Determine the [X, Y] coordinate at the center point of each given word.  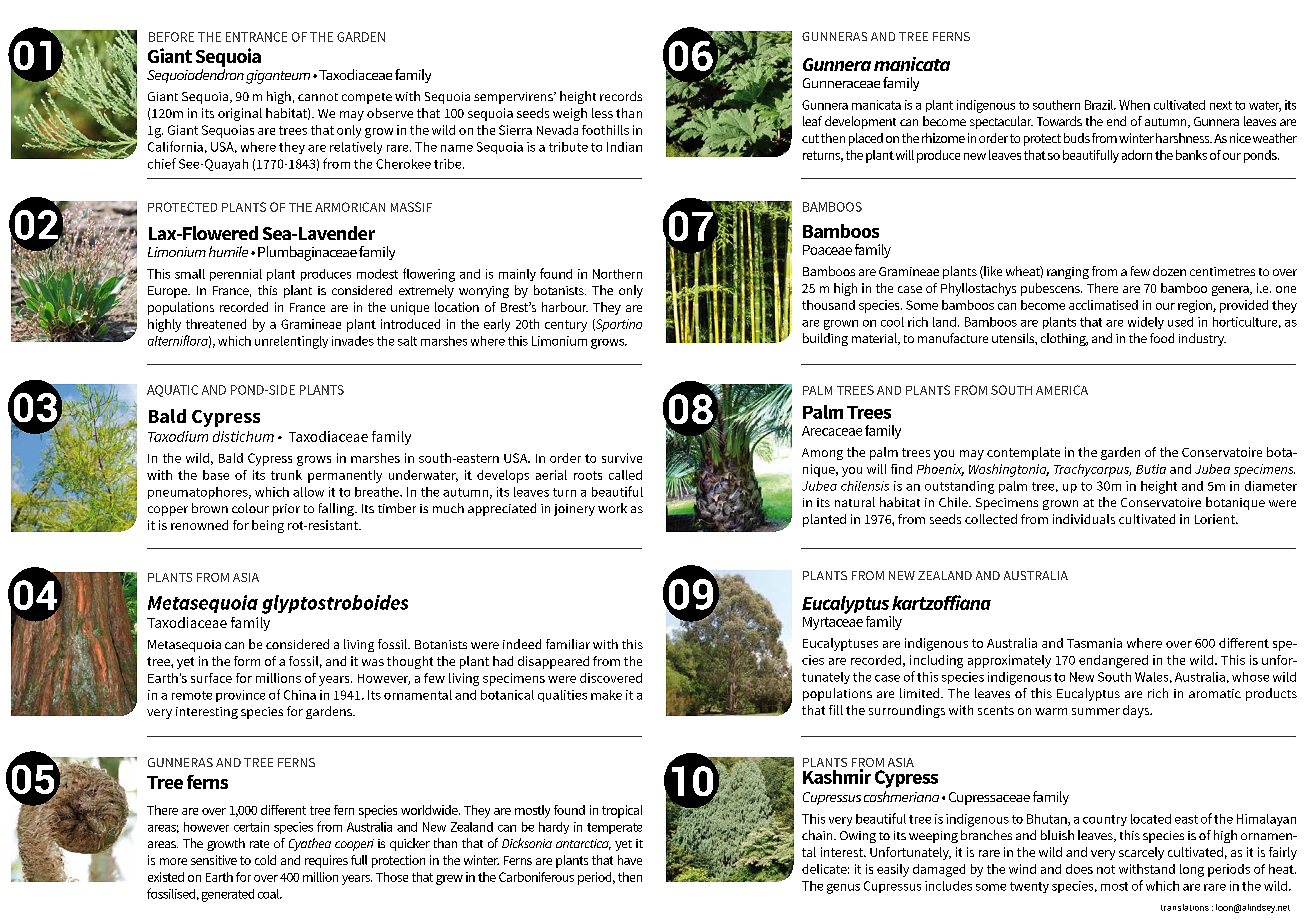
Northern [617, 274]
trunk [286, 475]
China [300, 695]
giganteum [278, 77]
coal [269, 894]
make [606, 695]
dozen [1169, 271]
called [625, 475]
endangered [1113, 661]
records [621, 96]
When [1134, 105]
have [630, 860]
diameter [1271, 486]
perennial [236, 275]
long [1192, 870]
